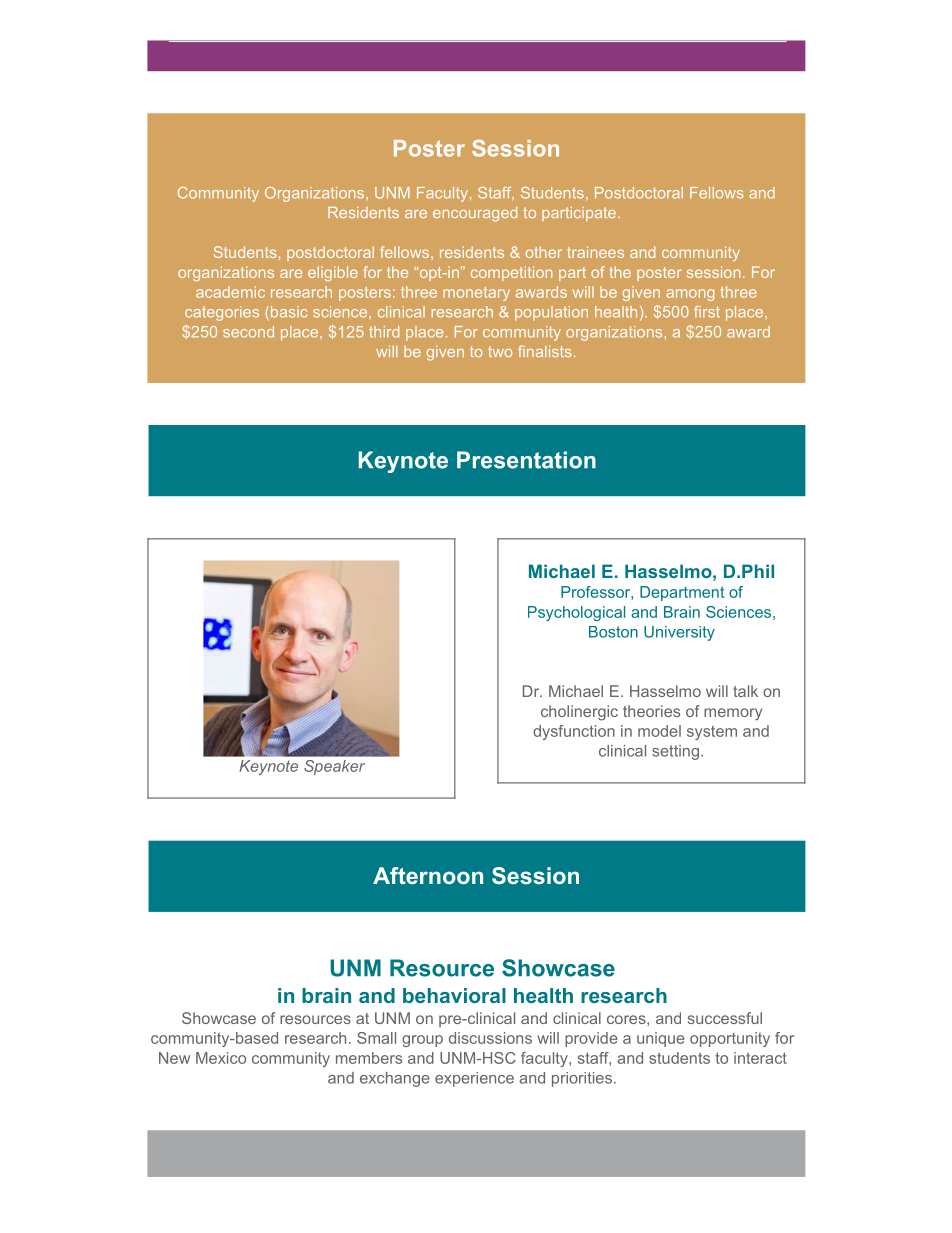  What do you see at coordinates (248, 332) in the image?
I see `second` at bounding box center [248, 332].
